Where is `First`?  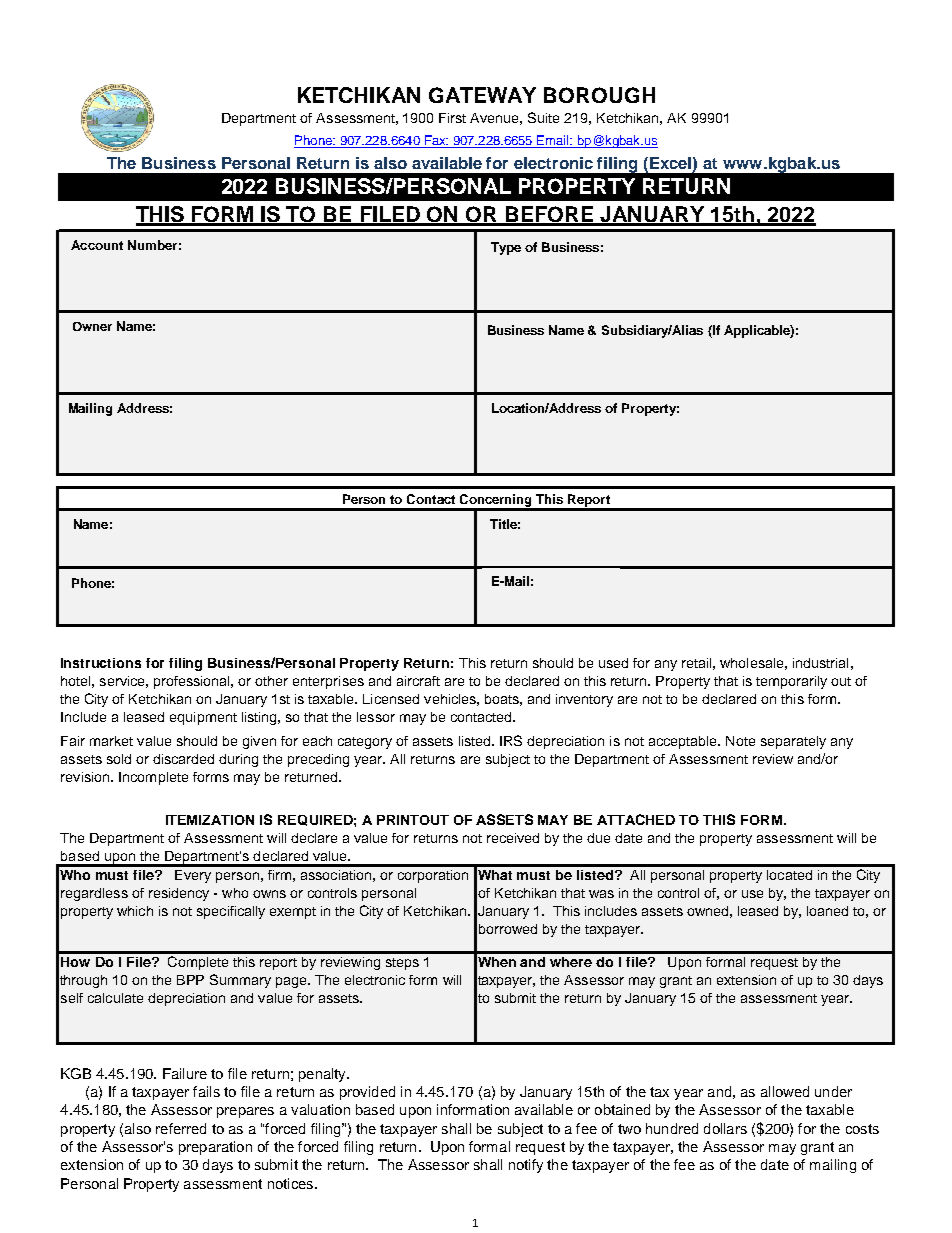 First is located at coordinates (452, 118).
